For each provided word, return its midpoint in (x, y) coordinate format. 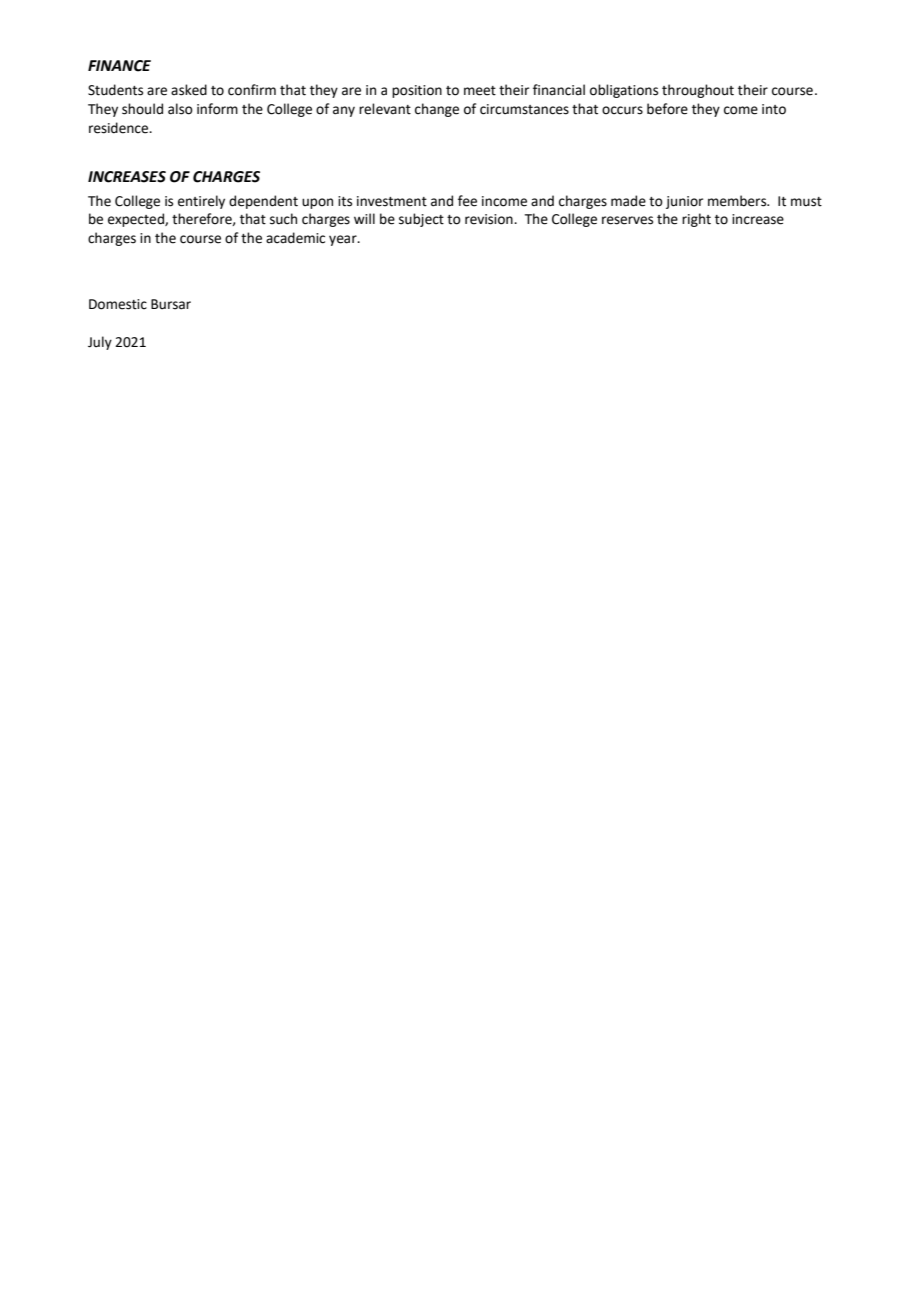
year (344, 240)
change (437, 110)
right (696, 220)
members (738, 201)
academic (295, 238)
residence (120, 128)
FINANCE (119, 66)
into (774, 109)
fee (467, 201)
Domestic (118, 304)
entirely (201, 202)
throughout (698, 91)
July (100, 343)
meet (480, 91)
